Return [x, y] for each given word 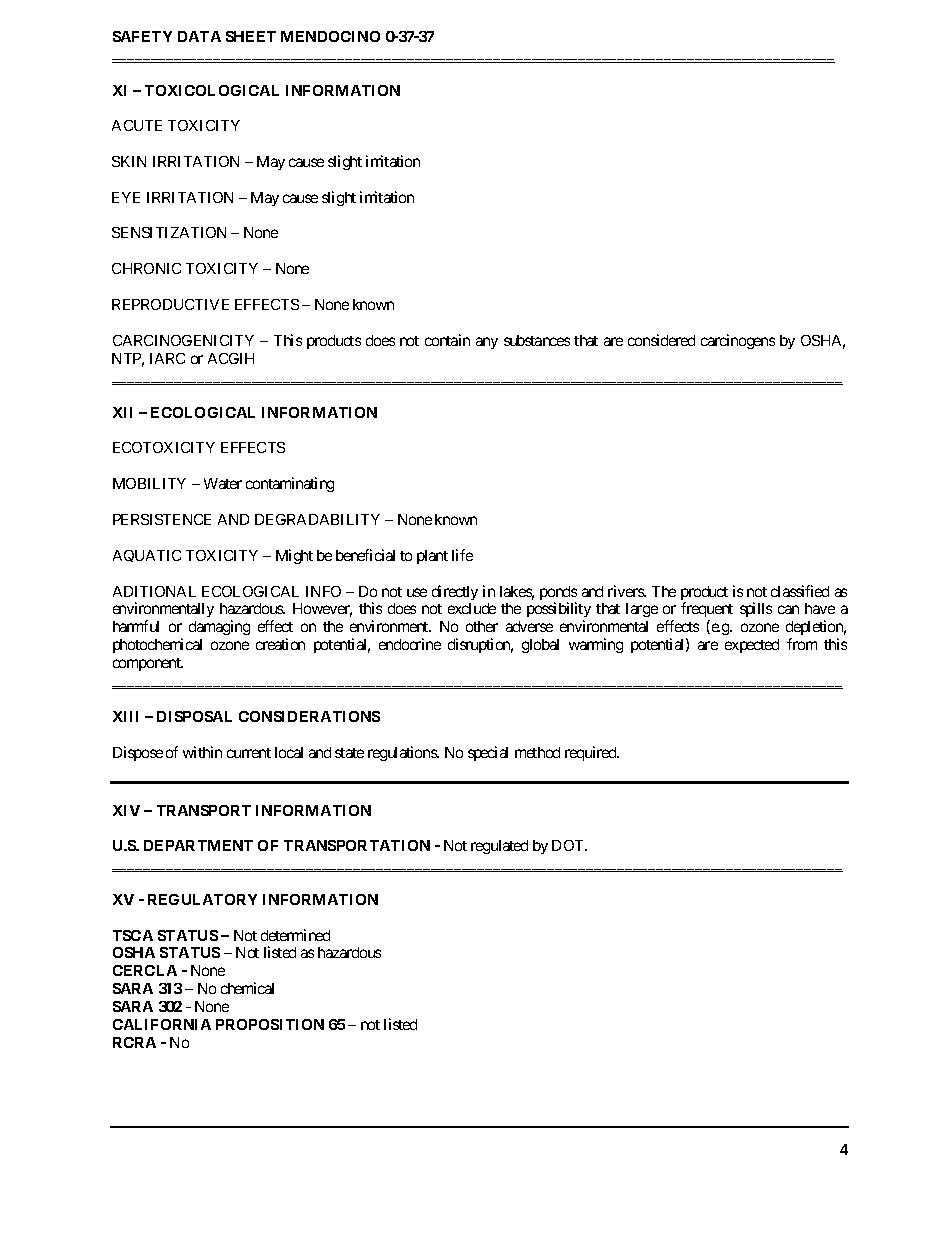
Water [223, 483]
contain [447, 340]
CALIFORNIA [162, 1024]
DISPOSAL [194, 716]
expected [752, 646]
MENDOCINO [330, 36]
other [482, 626]
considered [661, 340]
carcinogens [738, 341]
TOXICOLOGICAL [212, 90]
